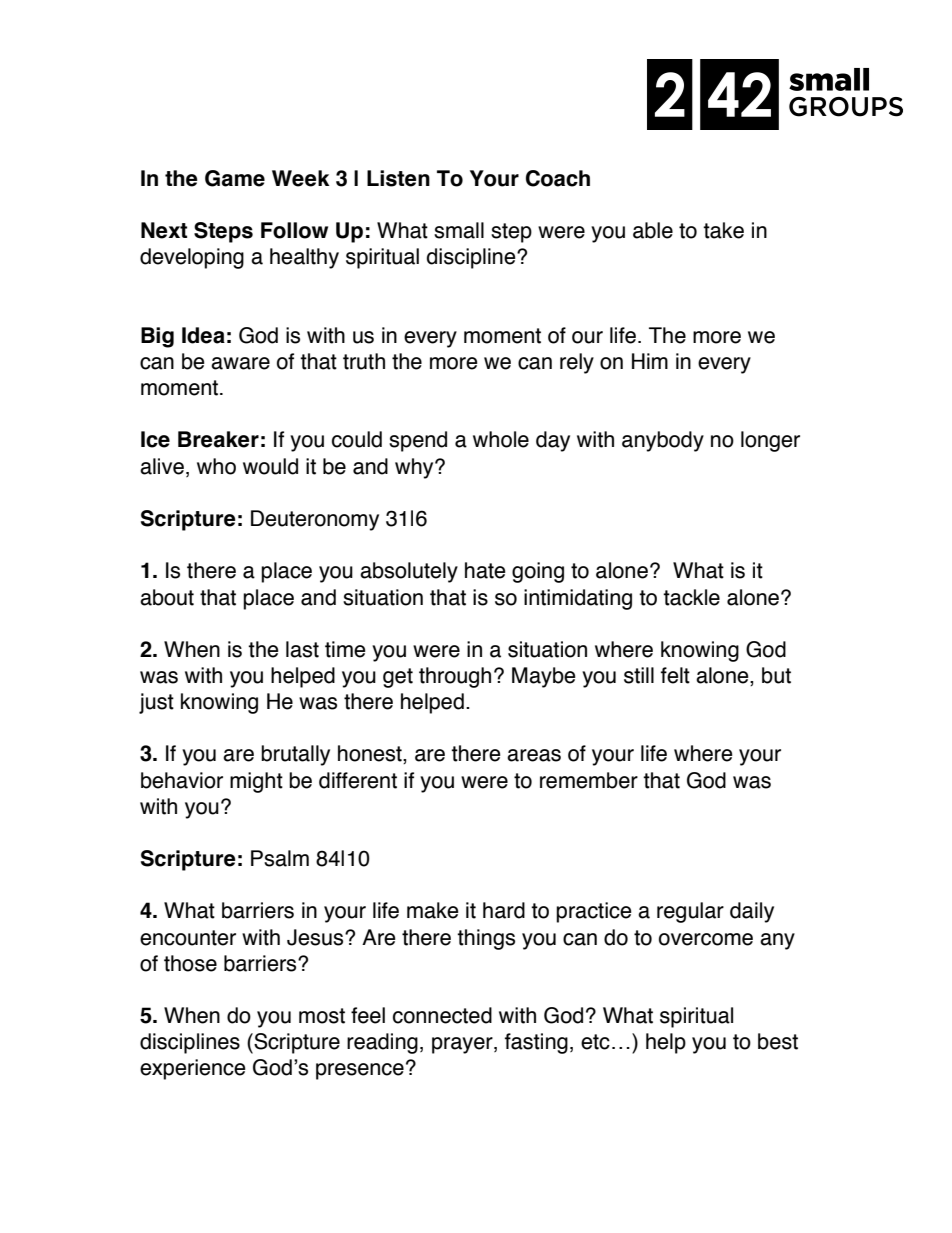  What do you see at coordinates (778, 1041) in the screenshot?
I see `best` at bounding box center [778, 1041].
